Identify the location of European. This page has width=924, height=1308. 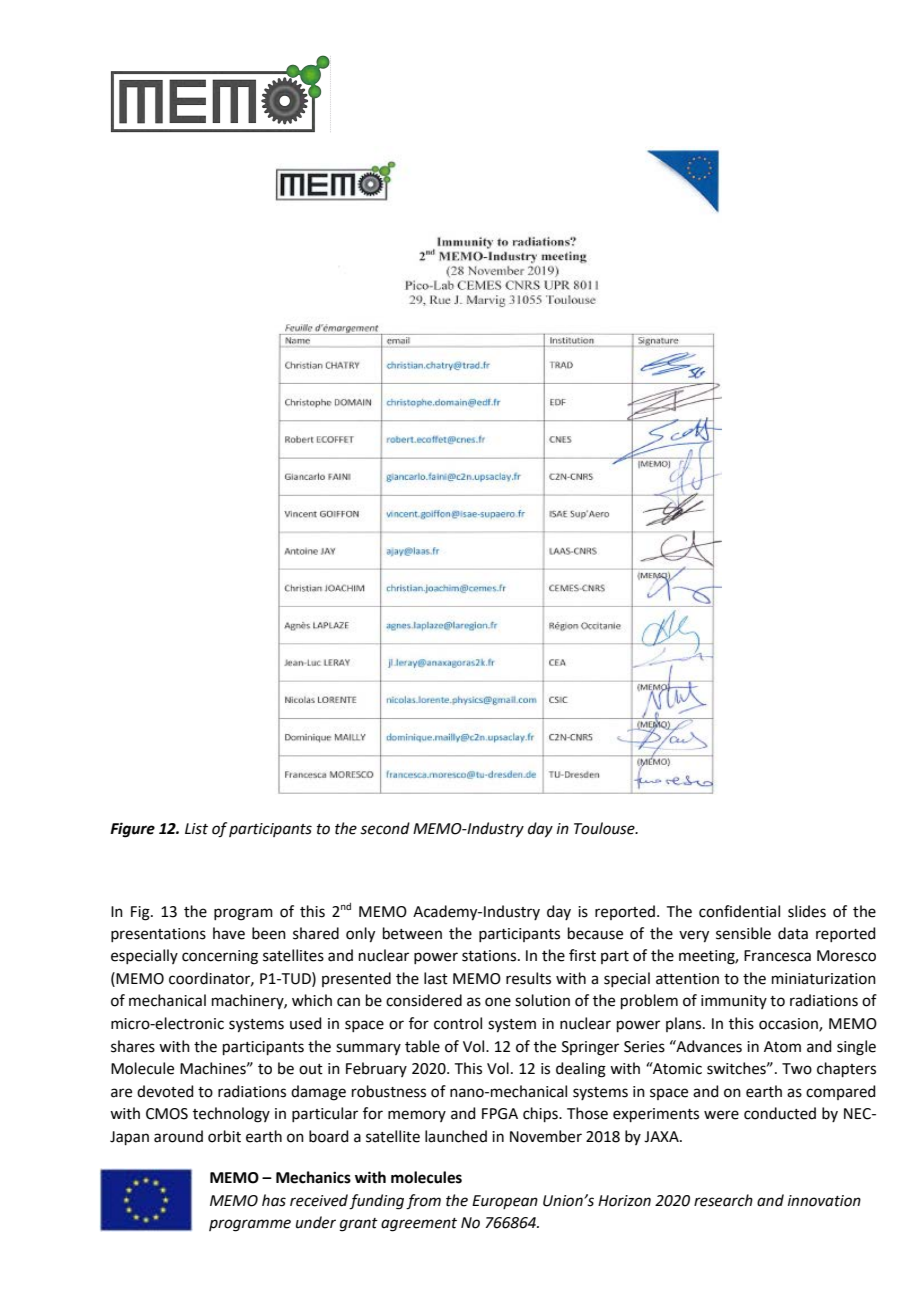
(505, 1202).
